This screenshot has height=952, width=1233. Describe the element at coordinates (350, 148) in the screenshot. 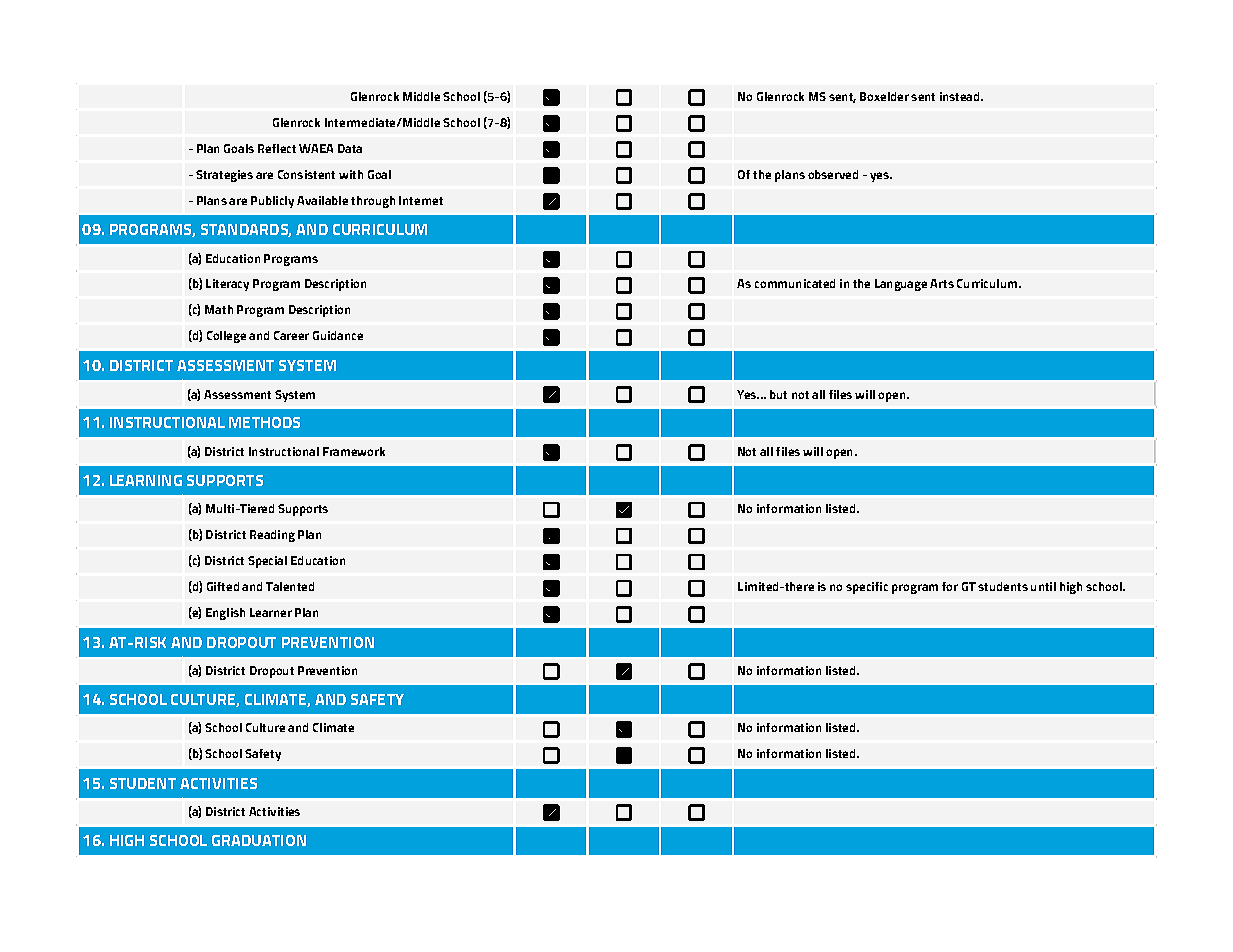

I see `Data` at that location.
